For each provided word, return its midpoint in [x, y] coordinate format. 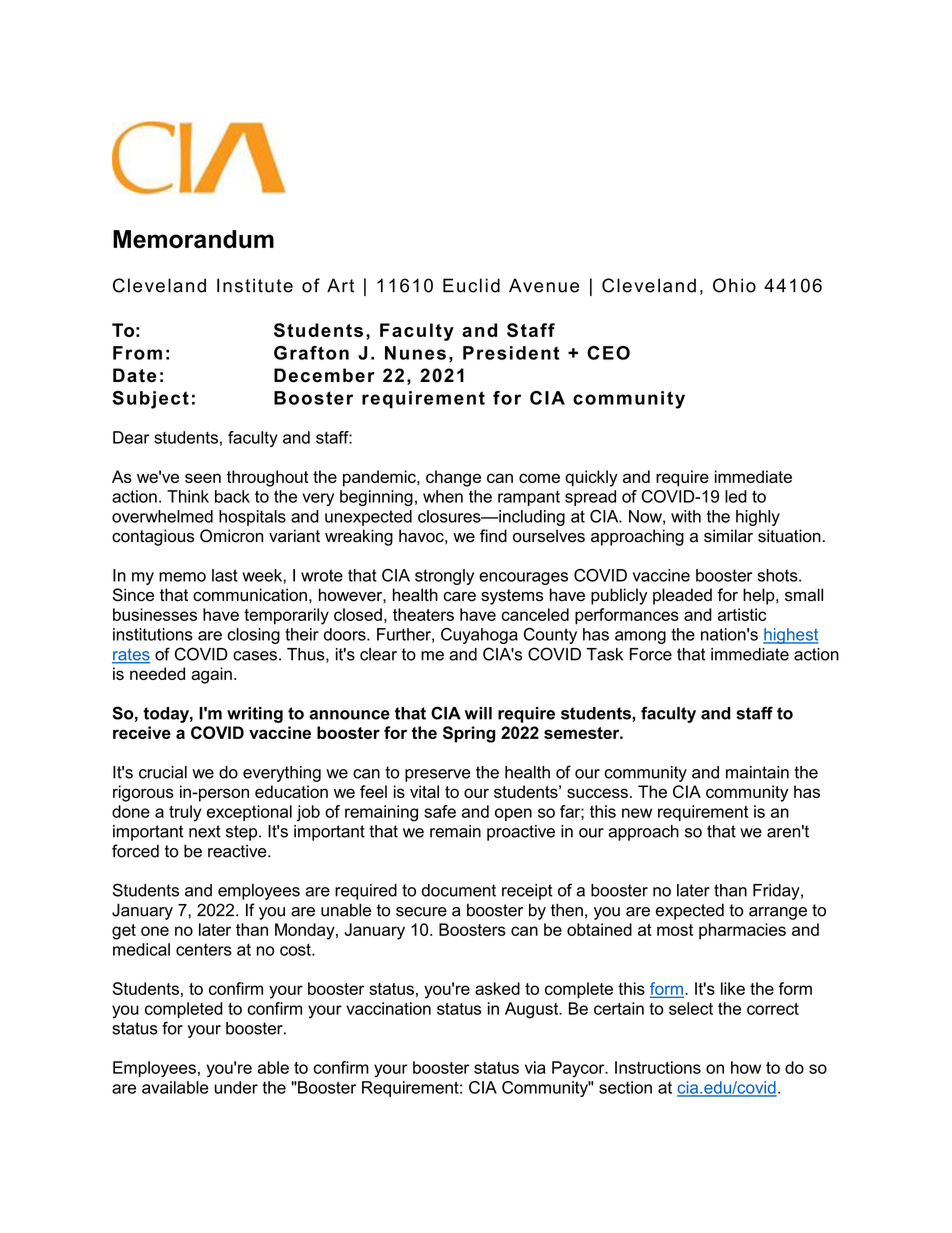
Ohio [734, 285]
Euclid [471, 285]
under [236, 1087]
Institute [255, 285]
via [535, 1067]
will [478, 713]
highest [790, 636]
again [211, 675]
